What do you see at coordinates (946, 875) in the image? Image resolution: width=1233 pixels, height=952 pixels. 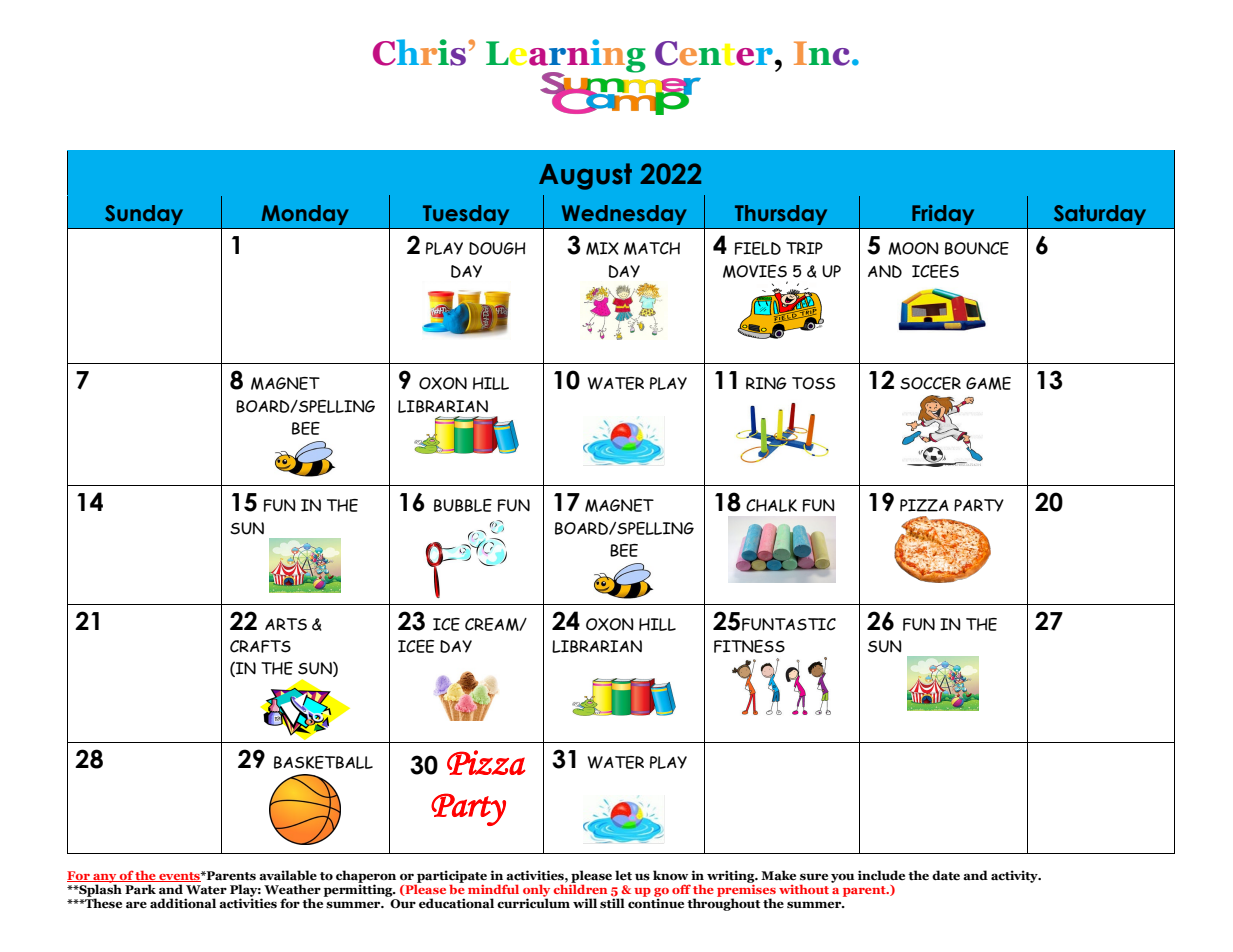 I see `date` at bounding box center [946, 875].
